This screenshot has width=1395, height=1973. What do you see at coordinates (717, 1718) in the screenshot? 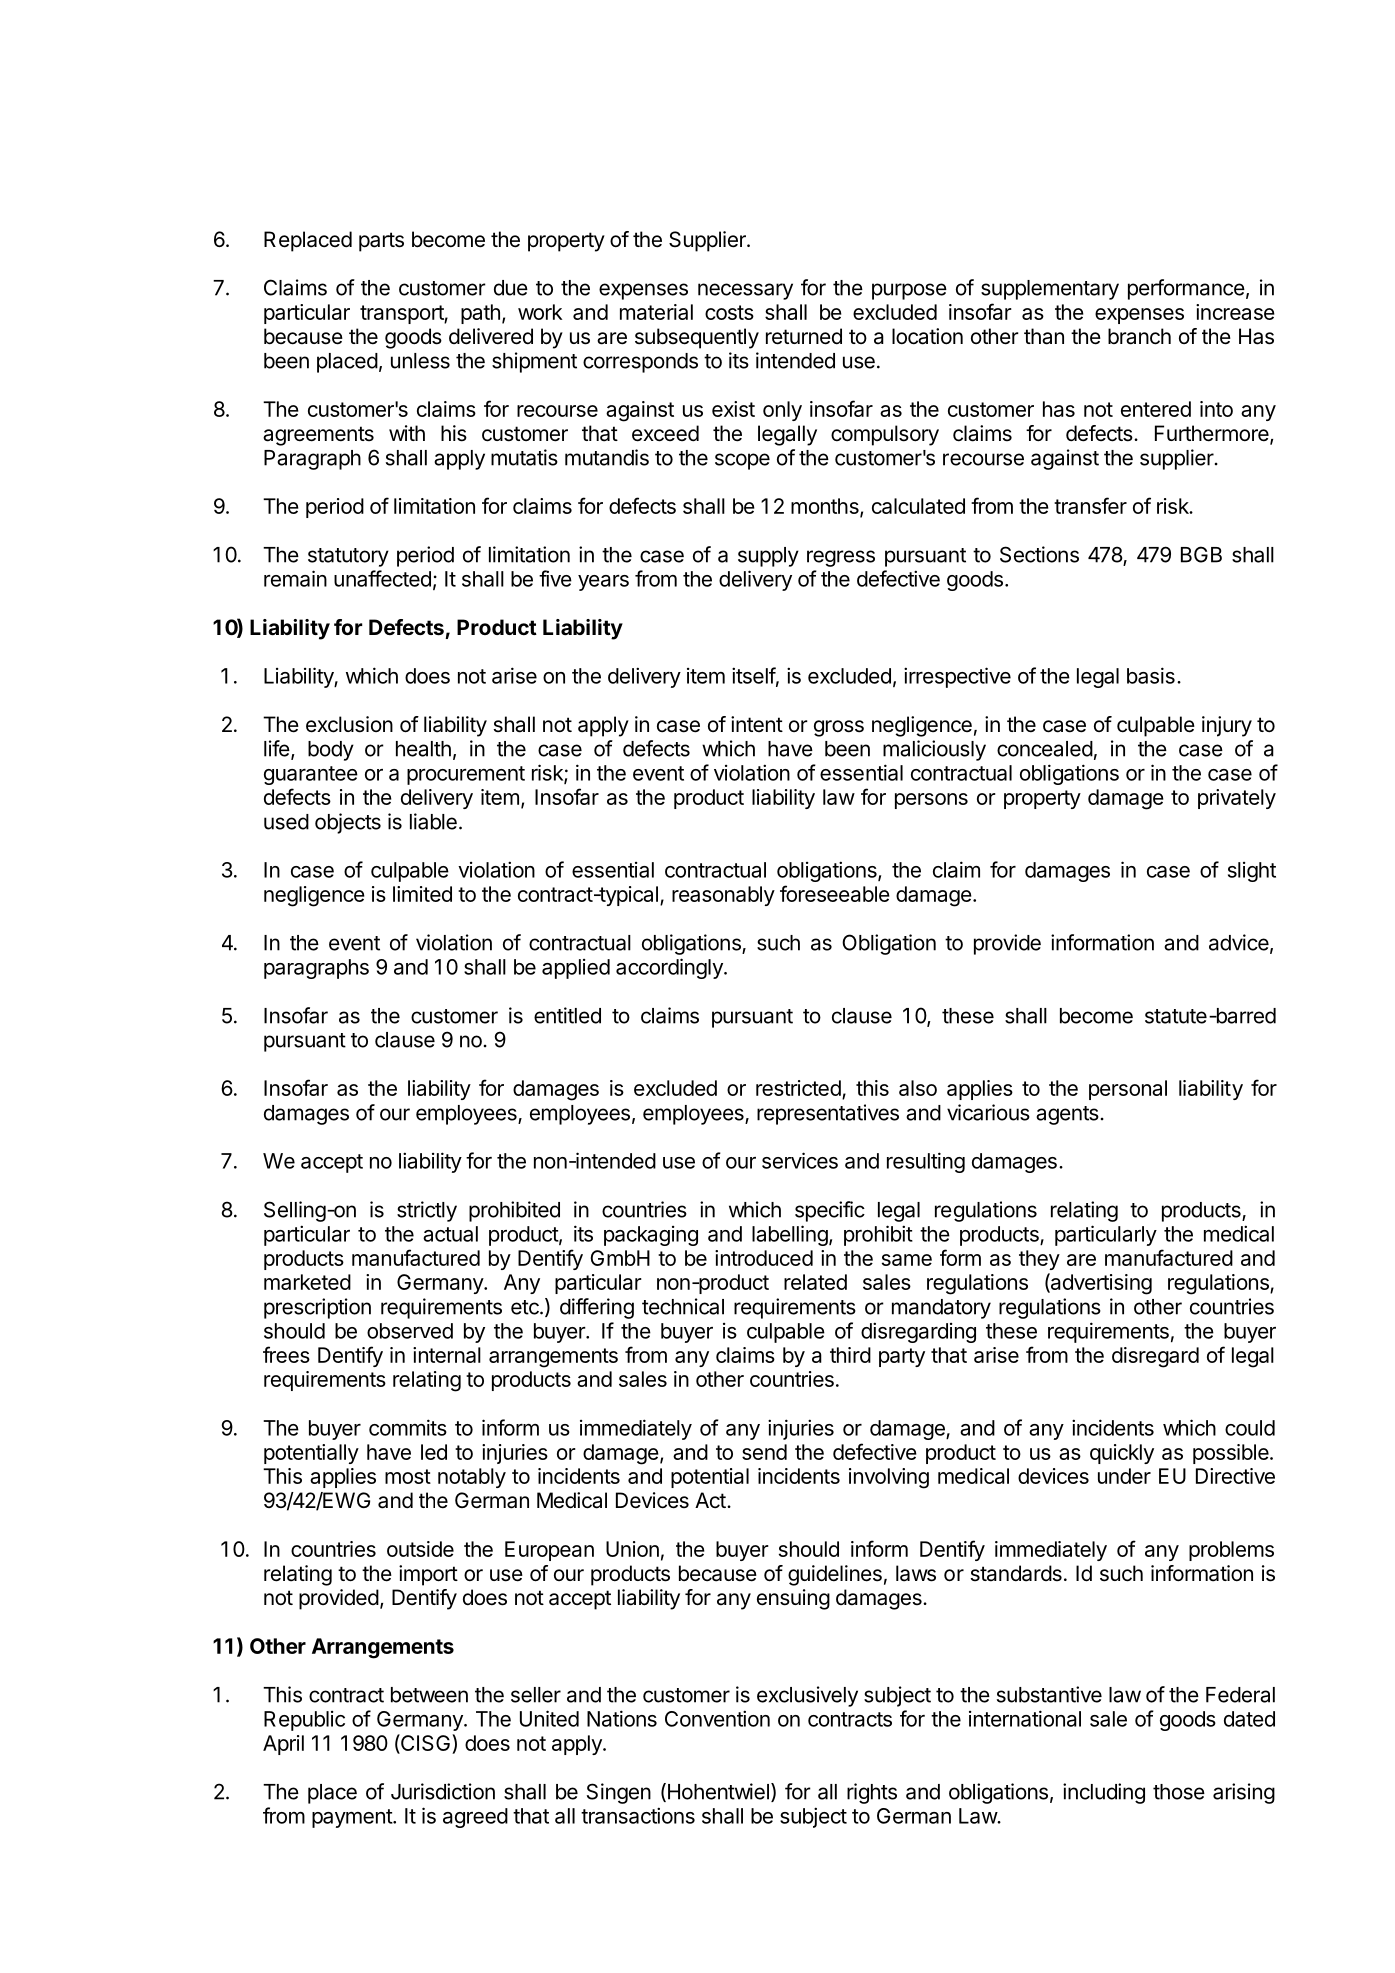
I see `Convention` at bounding box center [717, 1718].
